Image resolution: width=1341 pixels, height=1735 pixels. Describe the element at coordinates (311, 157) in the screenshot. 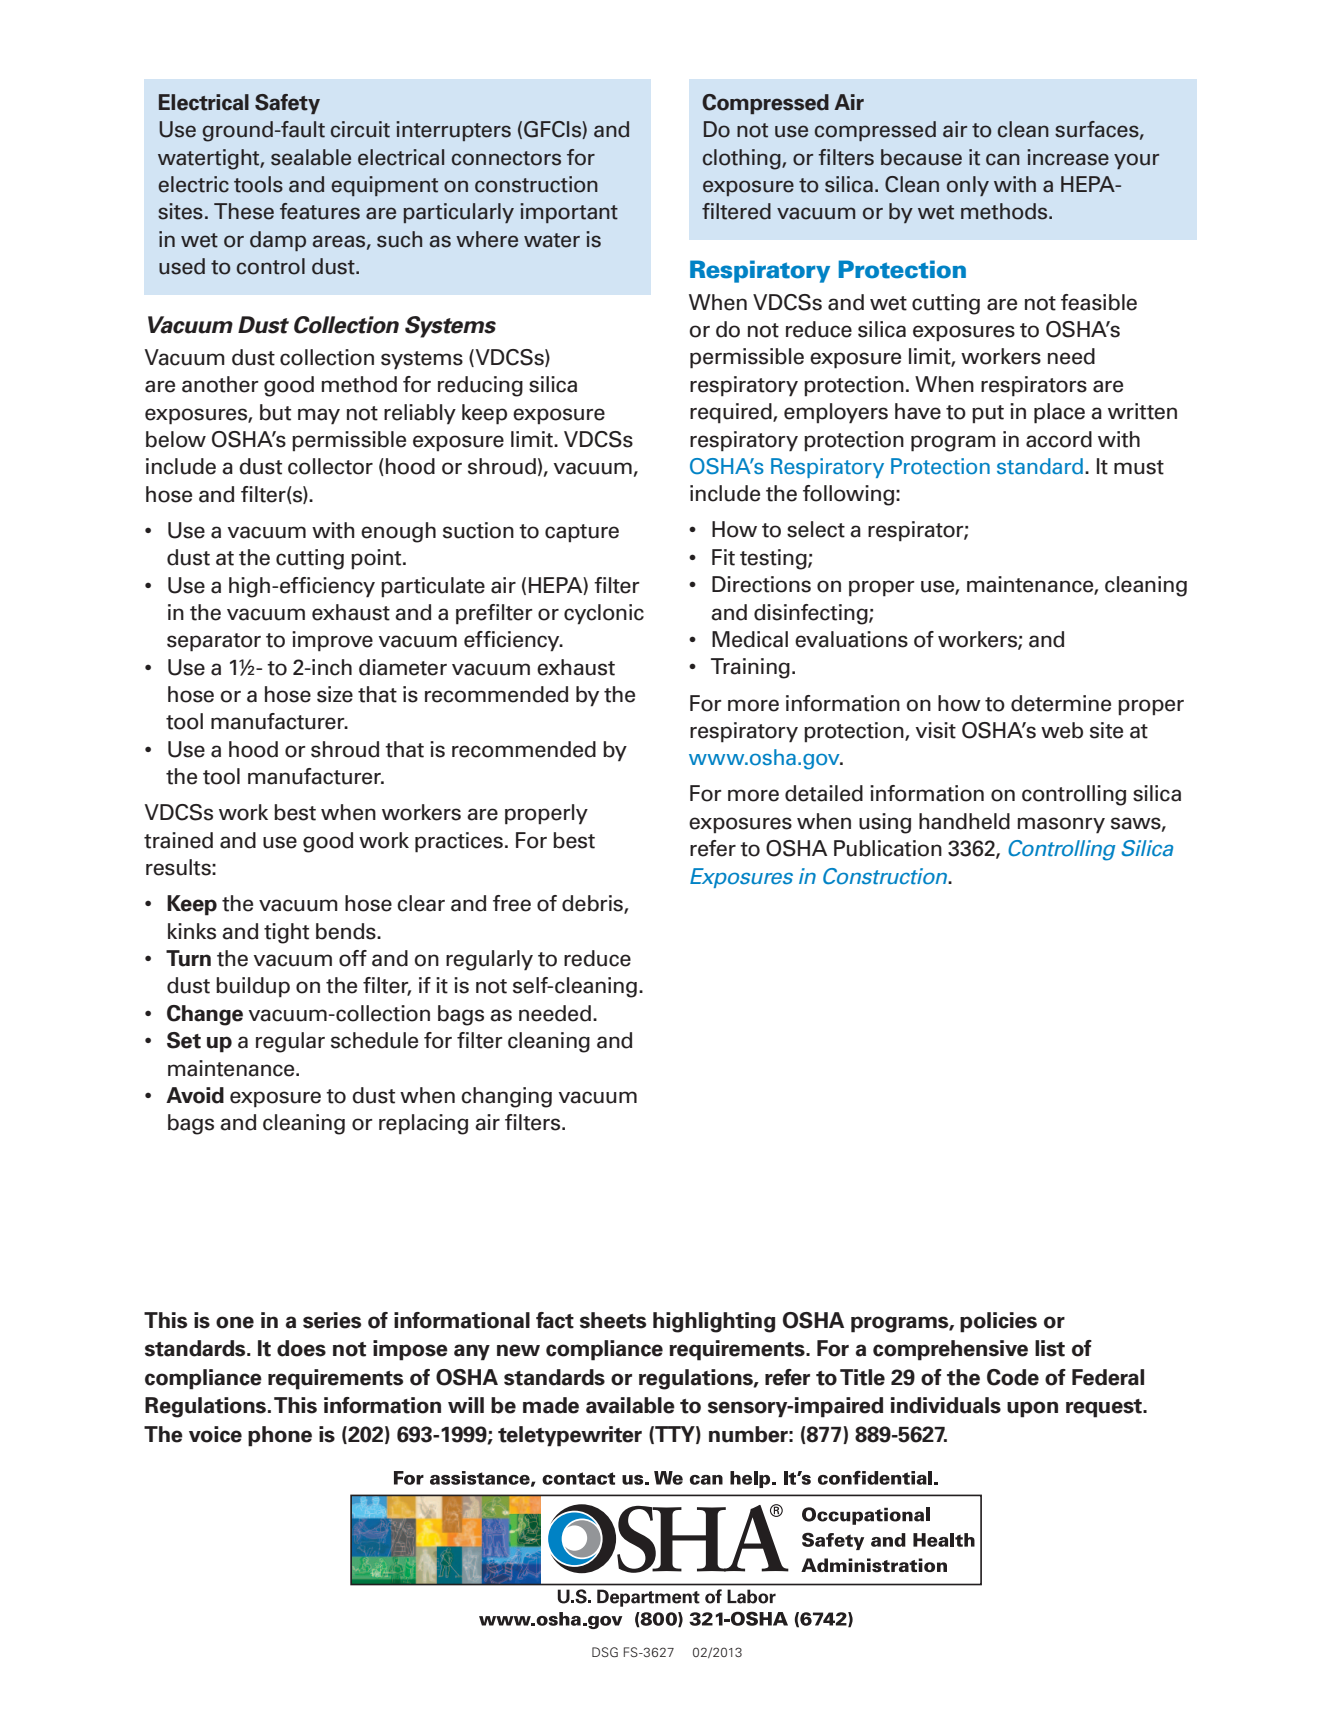

I see `sealable` at that location.
